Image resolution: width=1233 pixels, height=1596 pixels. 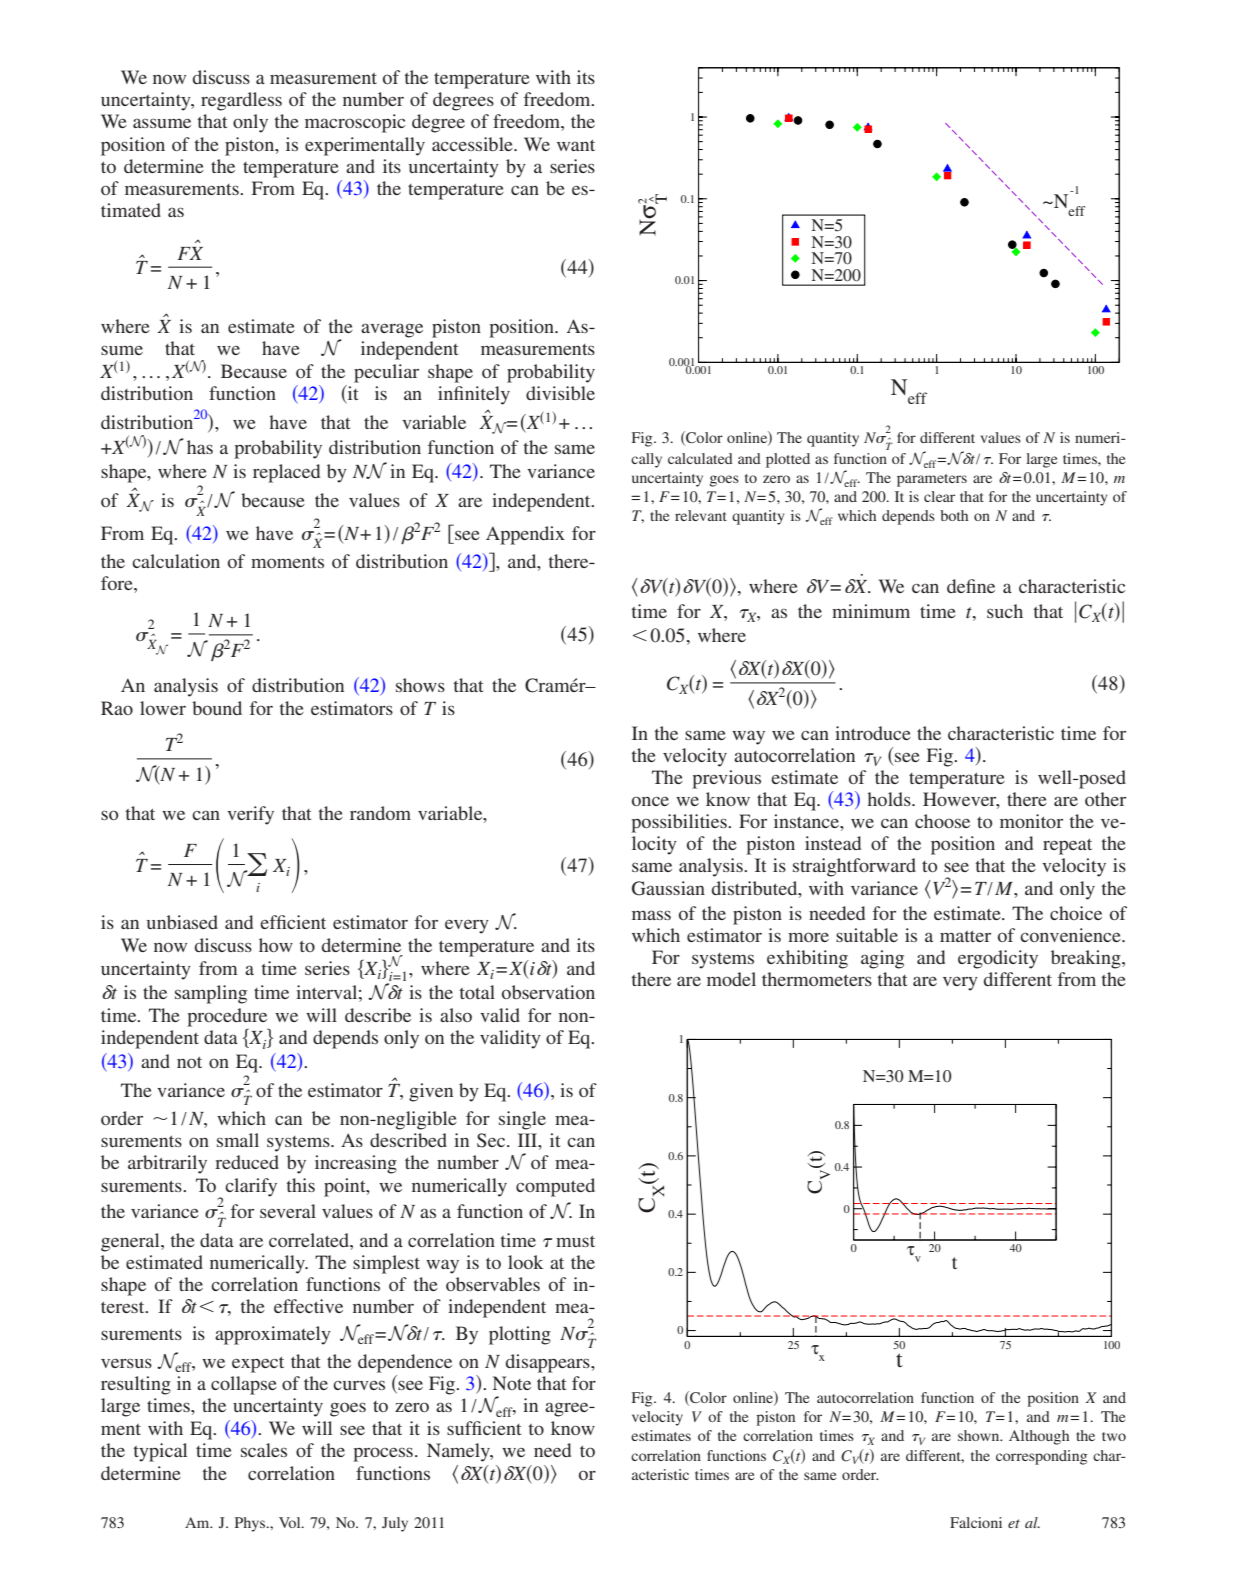 I want to click on regardless, so click(x=241, y=101).
